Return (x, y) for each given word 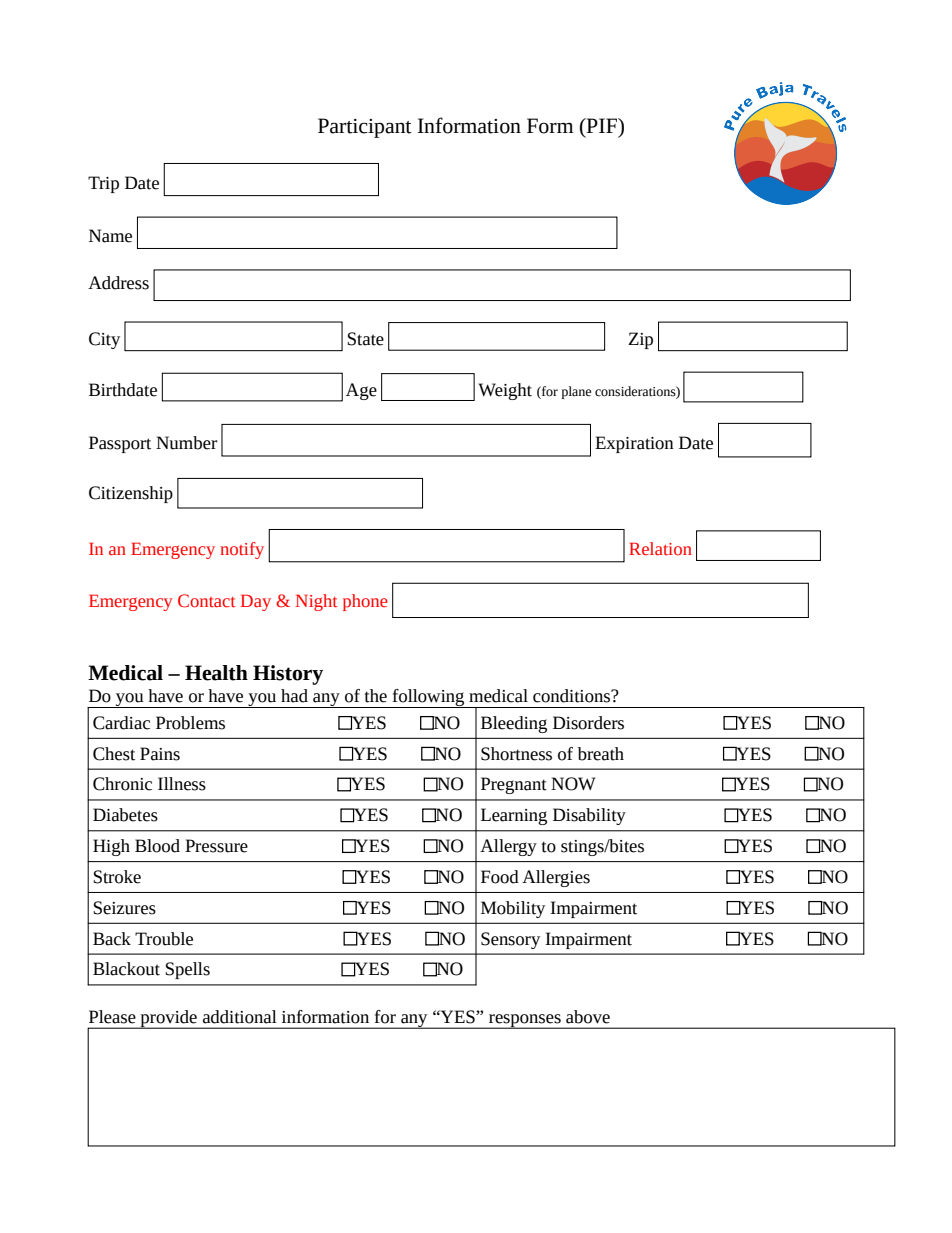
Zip (640, 340)
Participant (365, 128)
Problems (190, 723)
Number (186, 443)
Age (361, 391)
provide (168, 1019)
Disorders (588, 723)
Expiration (634, 444)
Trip (103, 184)
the (376, 696)
